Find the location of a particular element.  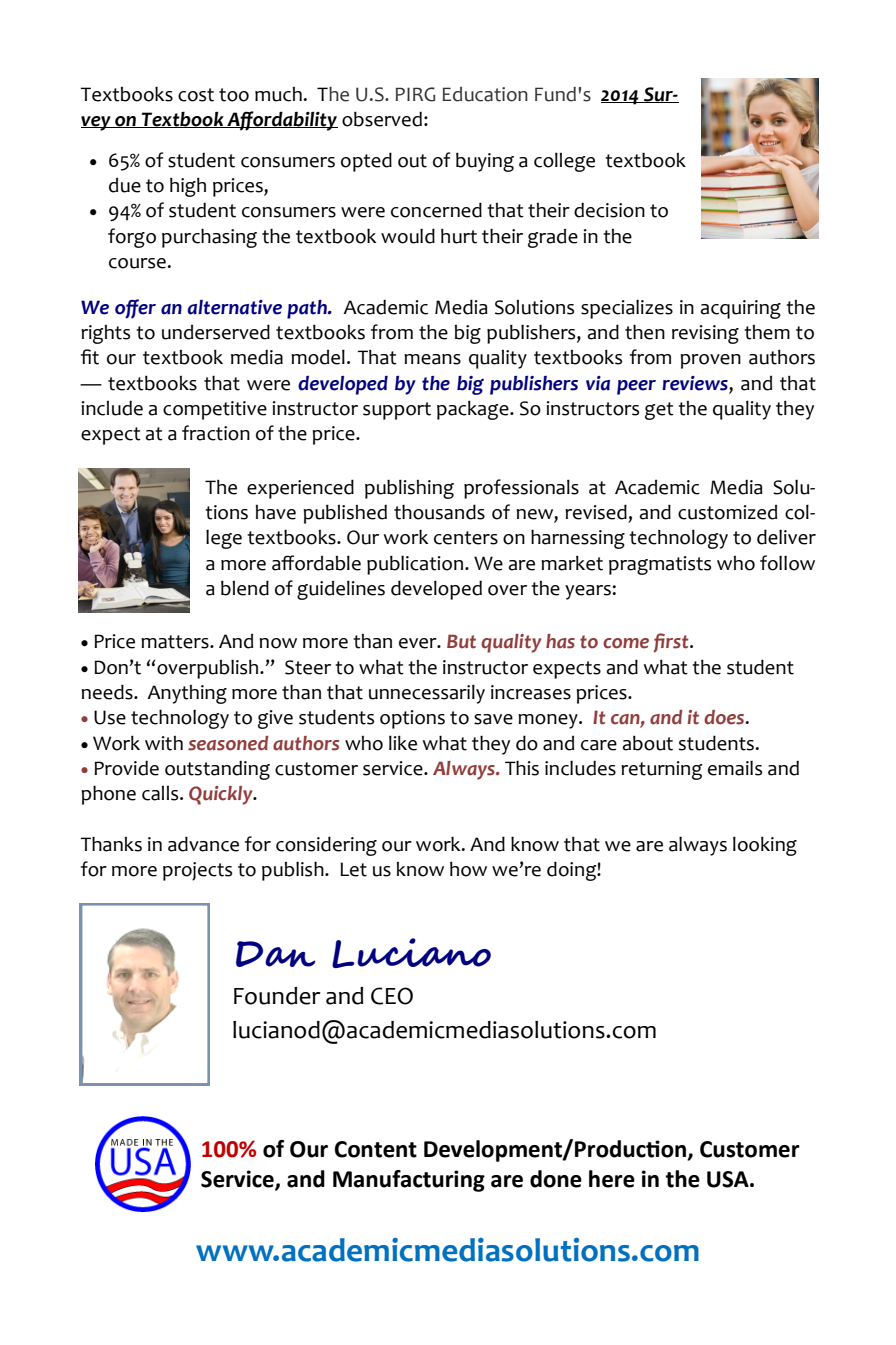

with is located at coordinates (164, 743).
